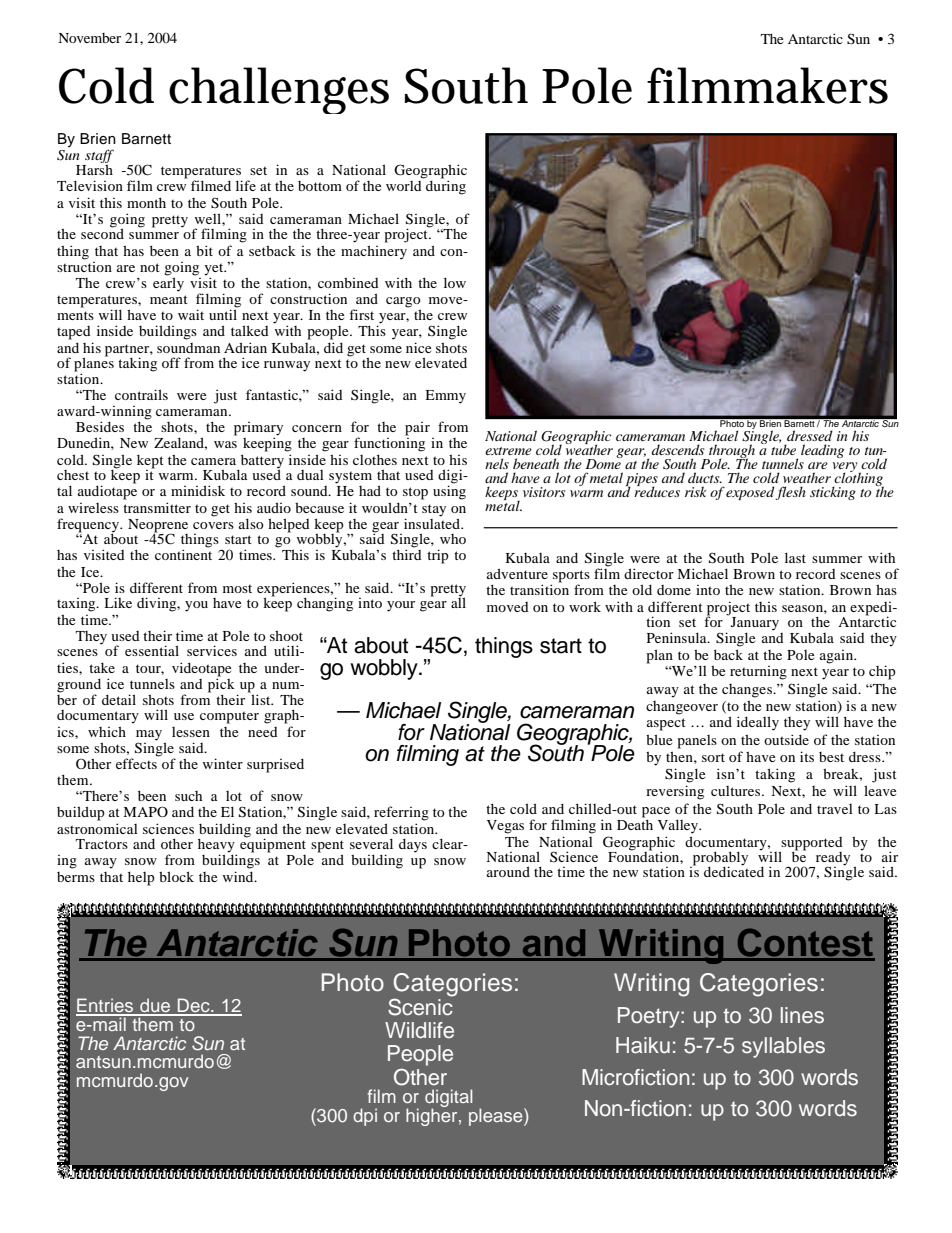 The image size is (952, 1233). Describe the element at coordinates (90, 38) in the screenshot. I see `November` at that location.
